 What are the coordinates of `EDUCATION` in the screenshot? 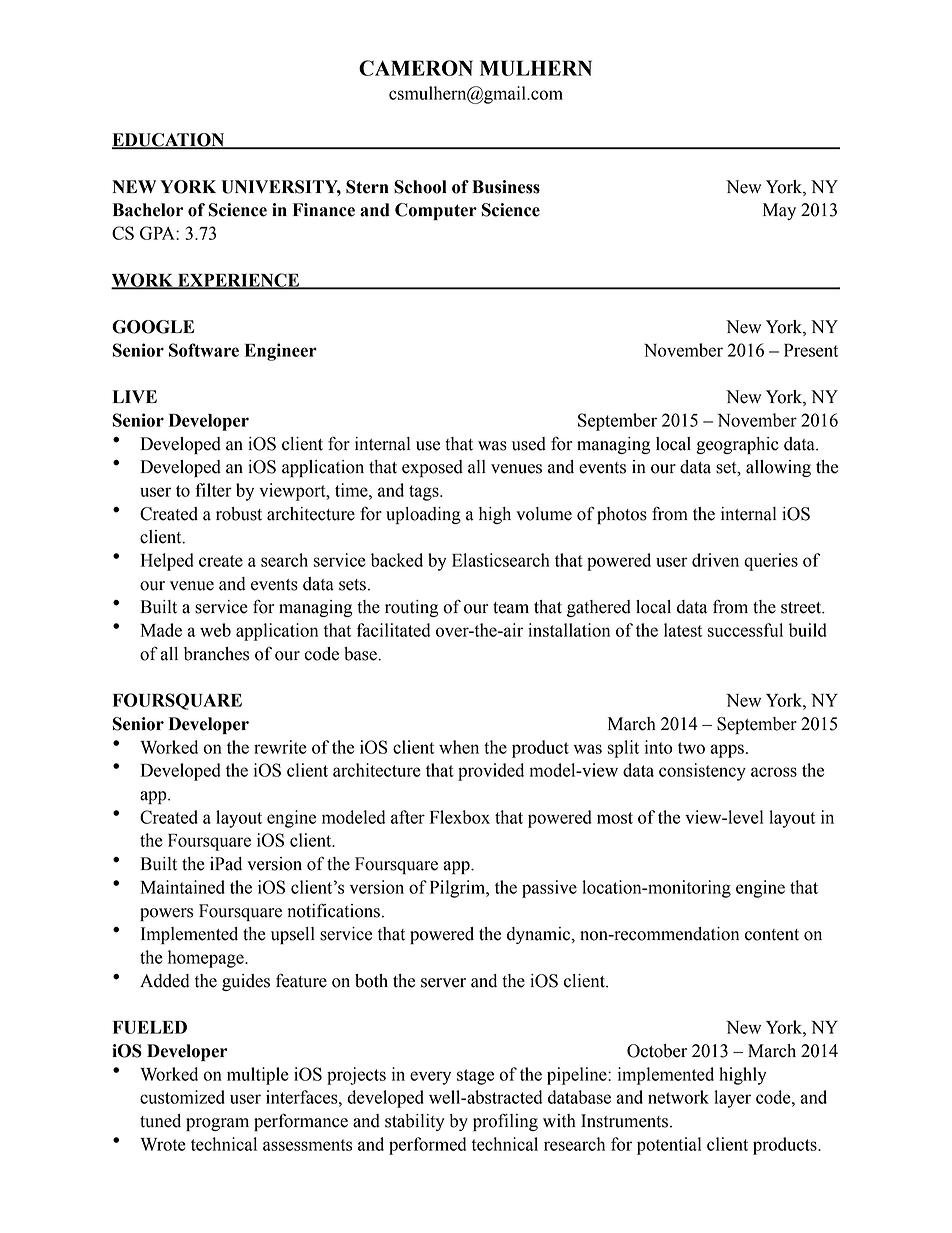 It's located at (169, 141).
